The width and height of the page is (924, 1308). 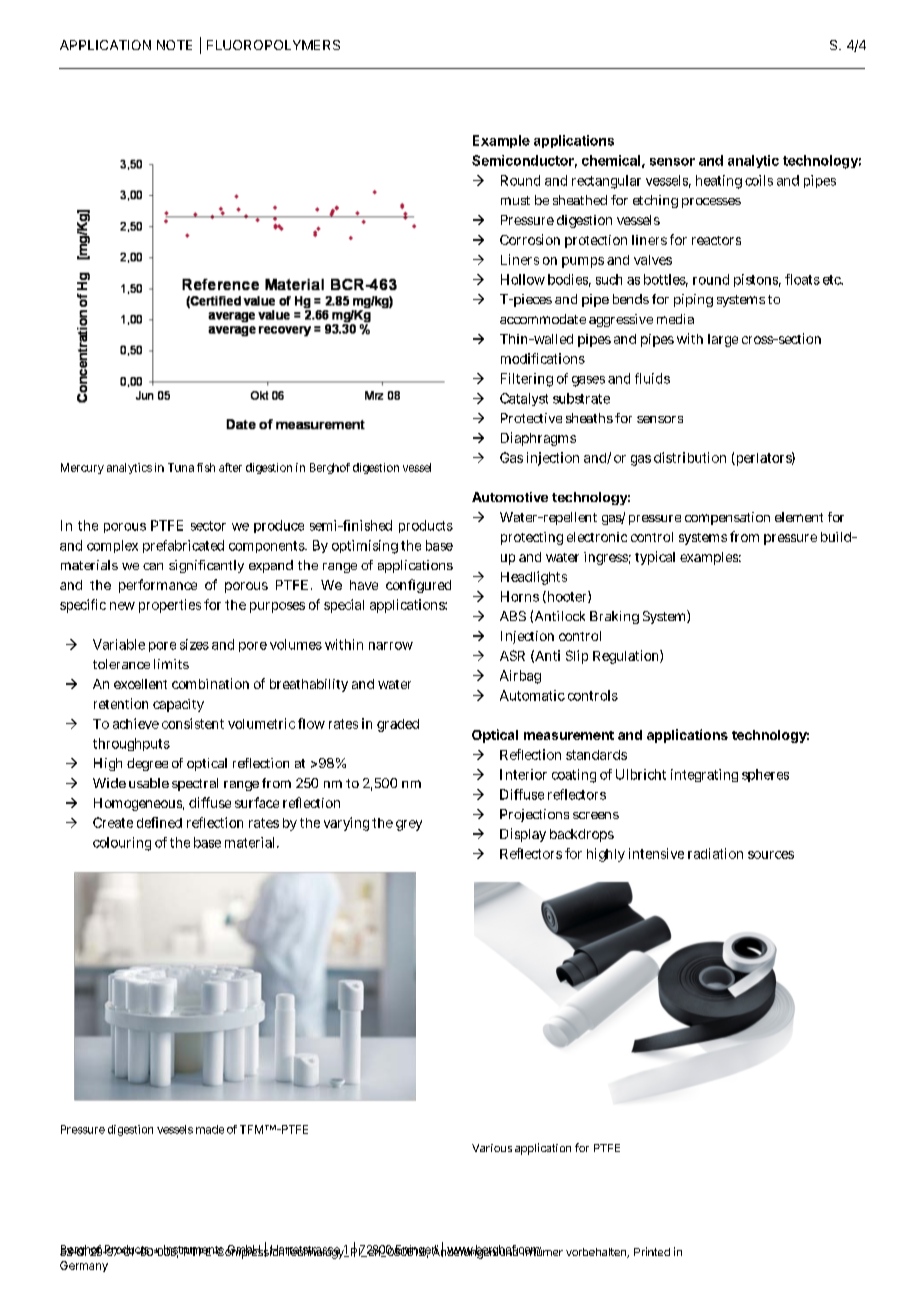 I want to click on defined, so click(x=159, y=822).
